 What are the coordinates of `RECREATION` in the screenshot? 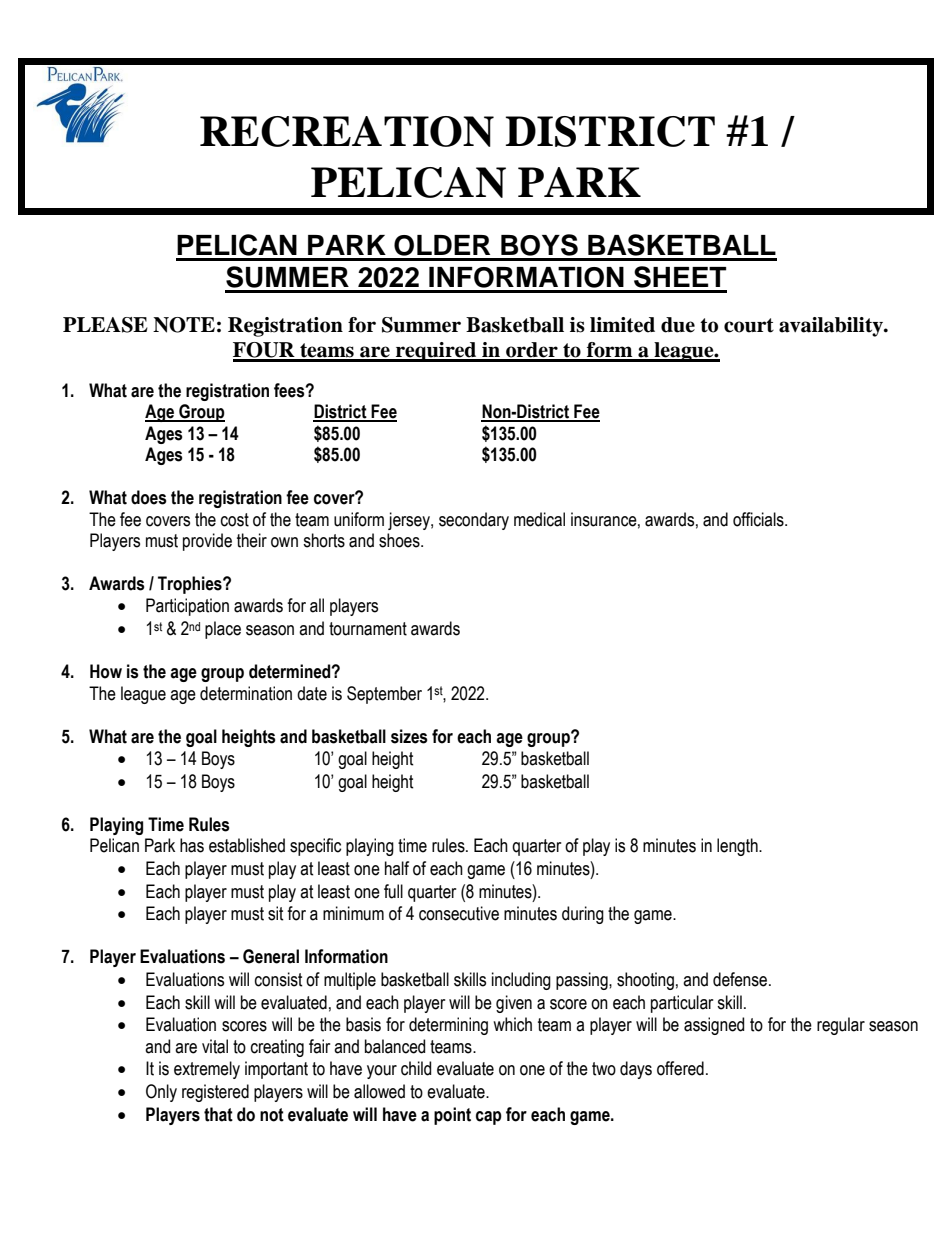 It's located at (347, 131).
